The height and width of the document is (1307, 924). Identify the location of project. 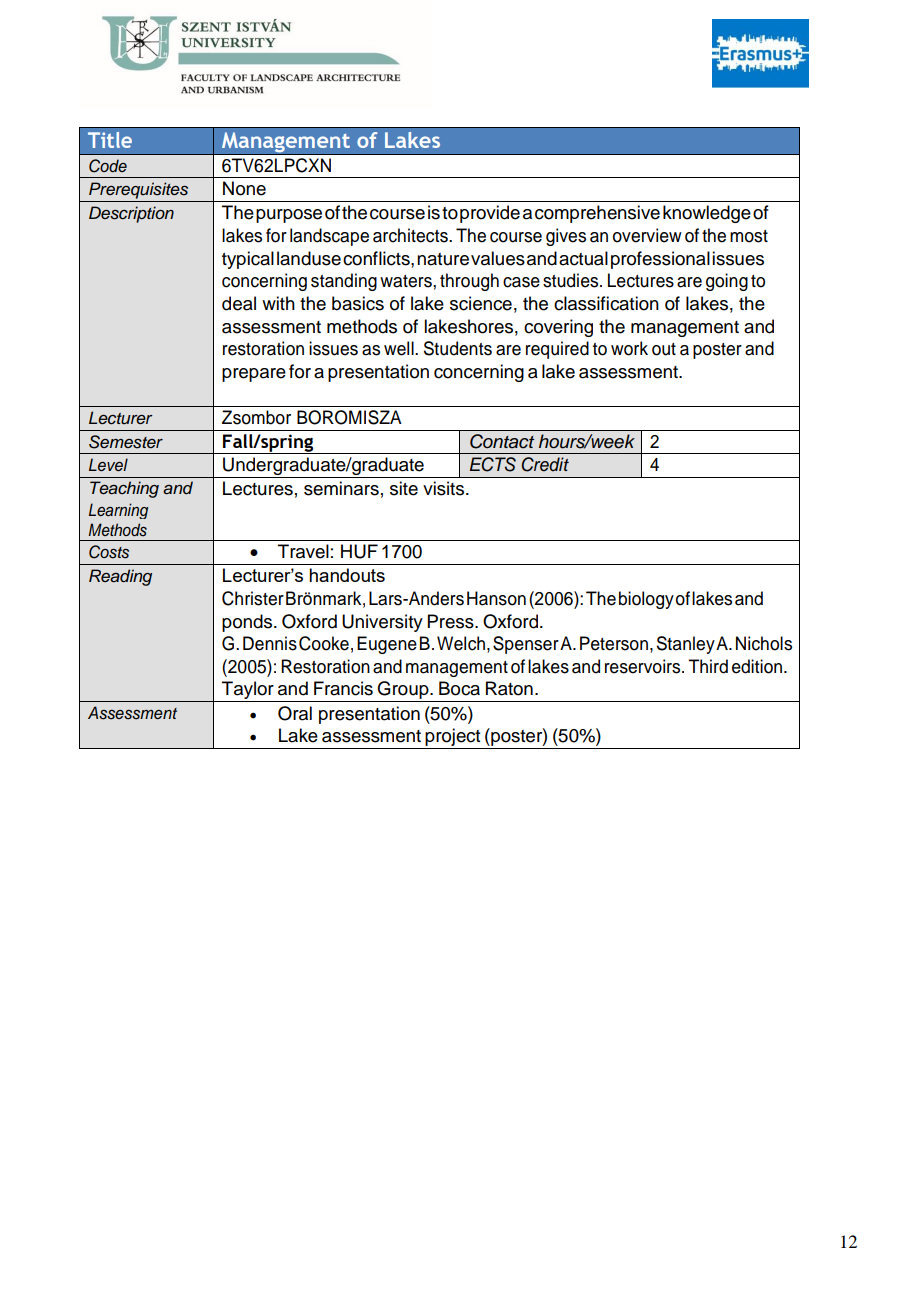
(453, 738).
